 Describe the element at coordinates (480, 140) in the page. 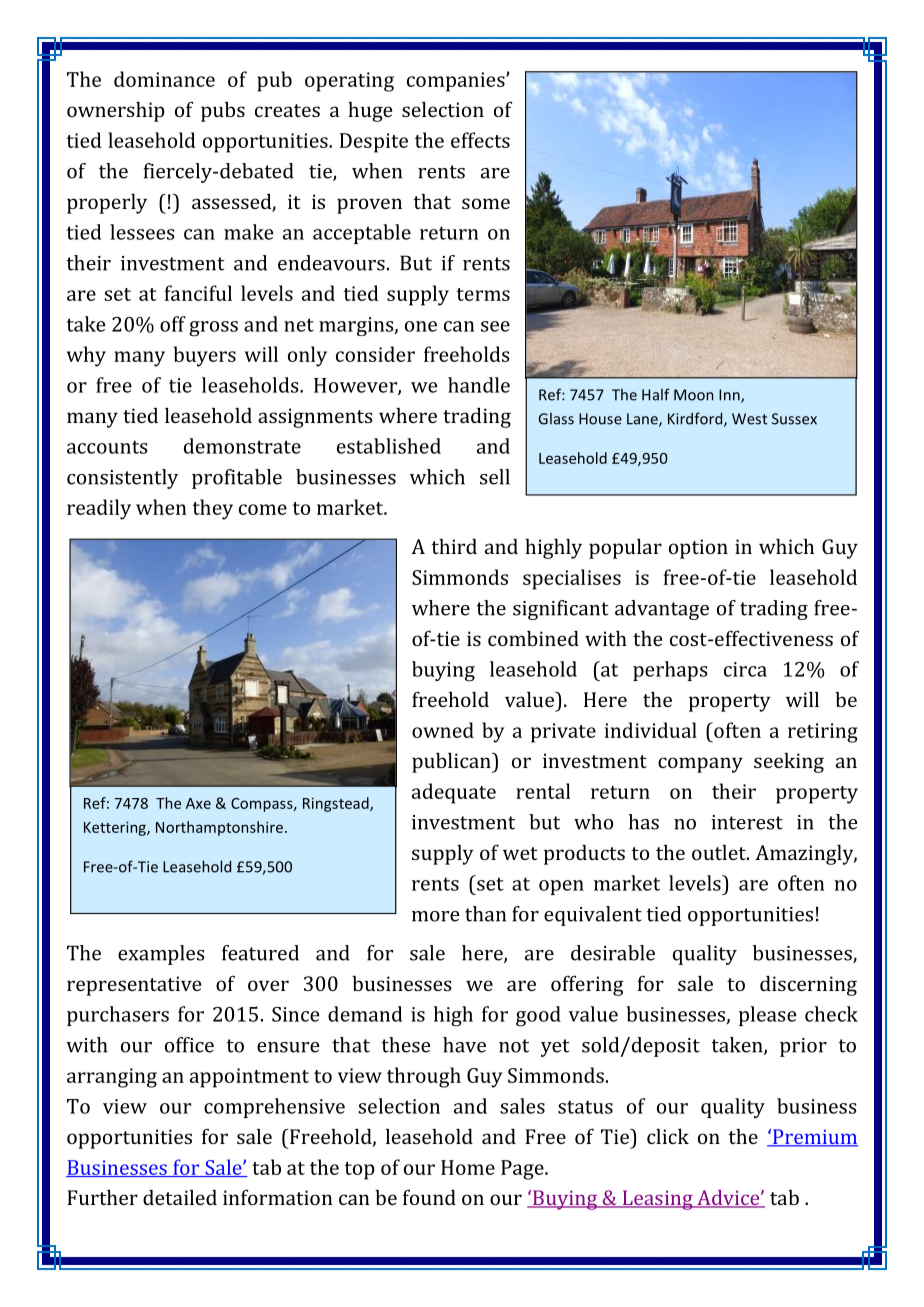

I see `effects` at that location.
